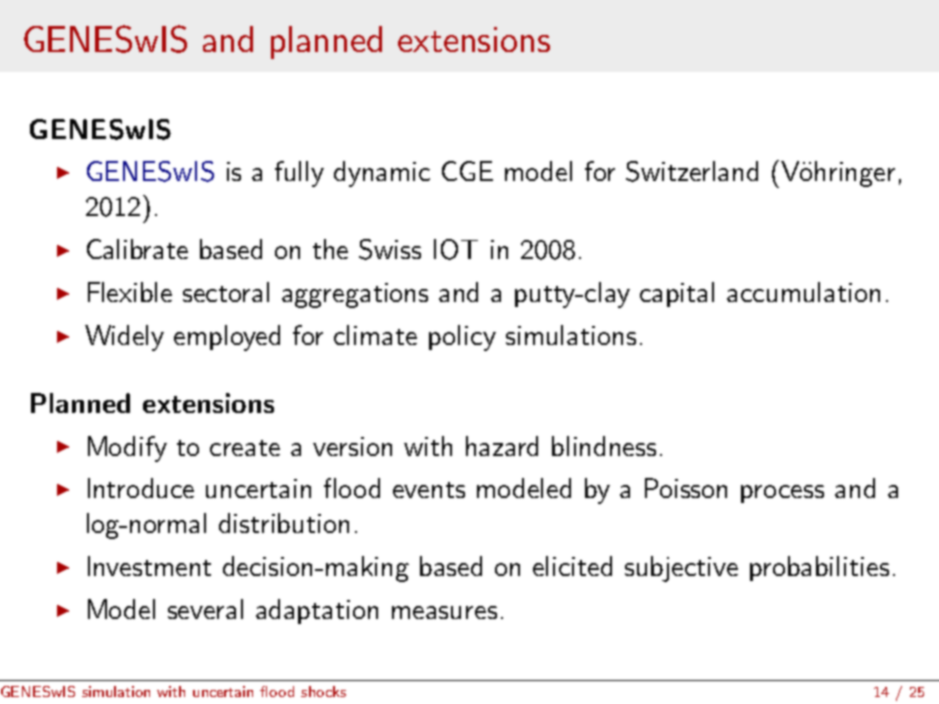  Describe the element at coordinates (245, 448) in the image. I see `create` at that location.
